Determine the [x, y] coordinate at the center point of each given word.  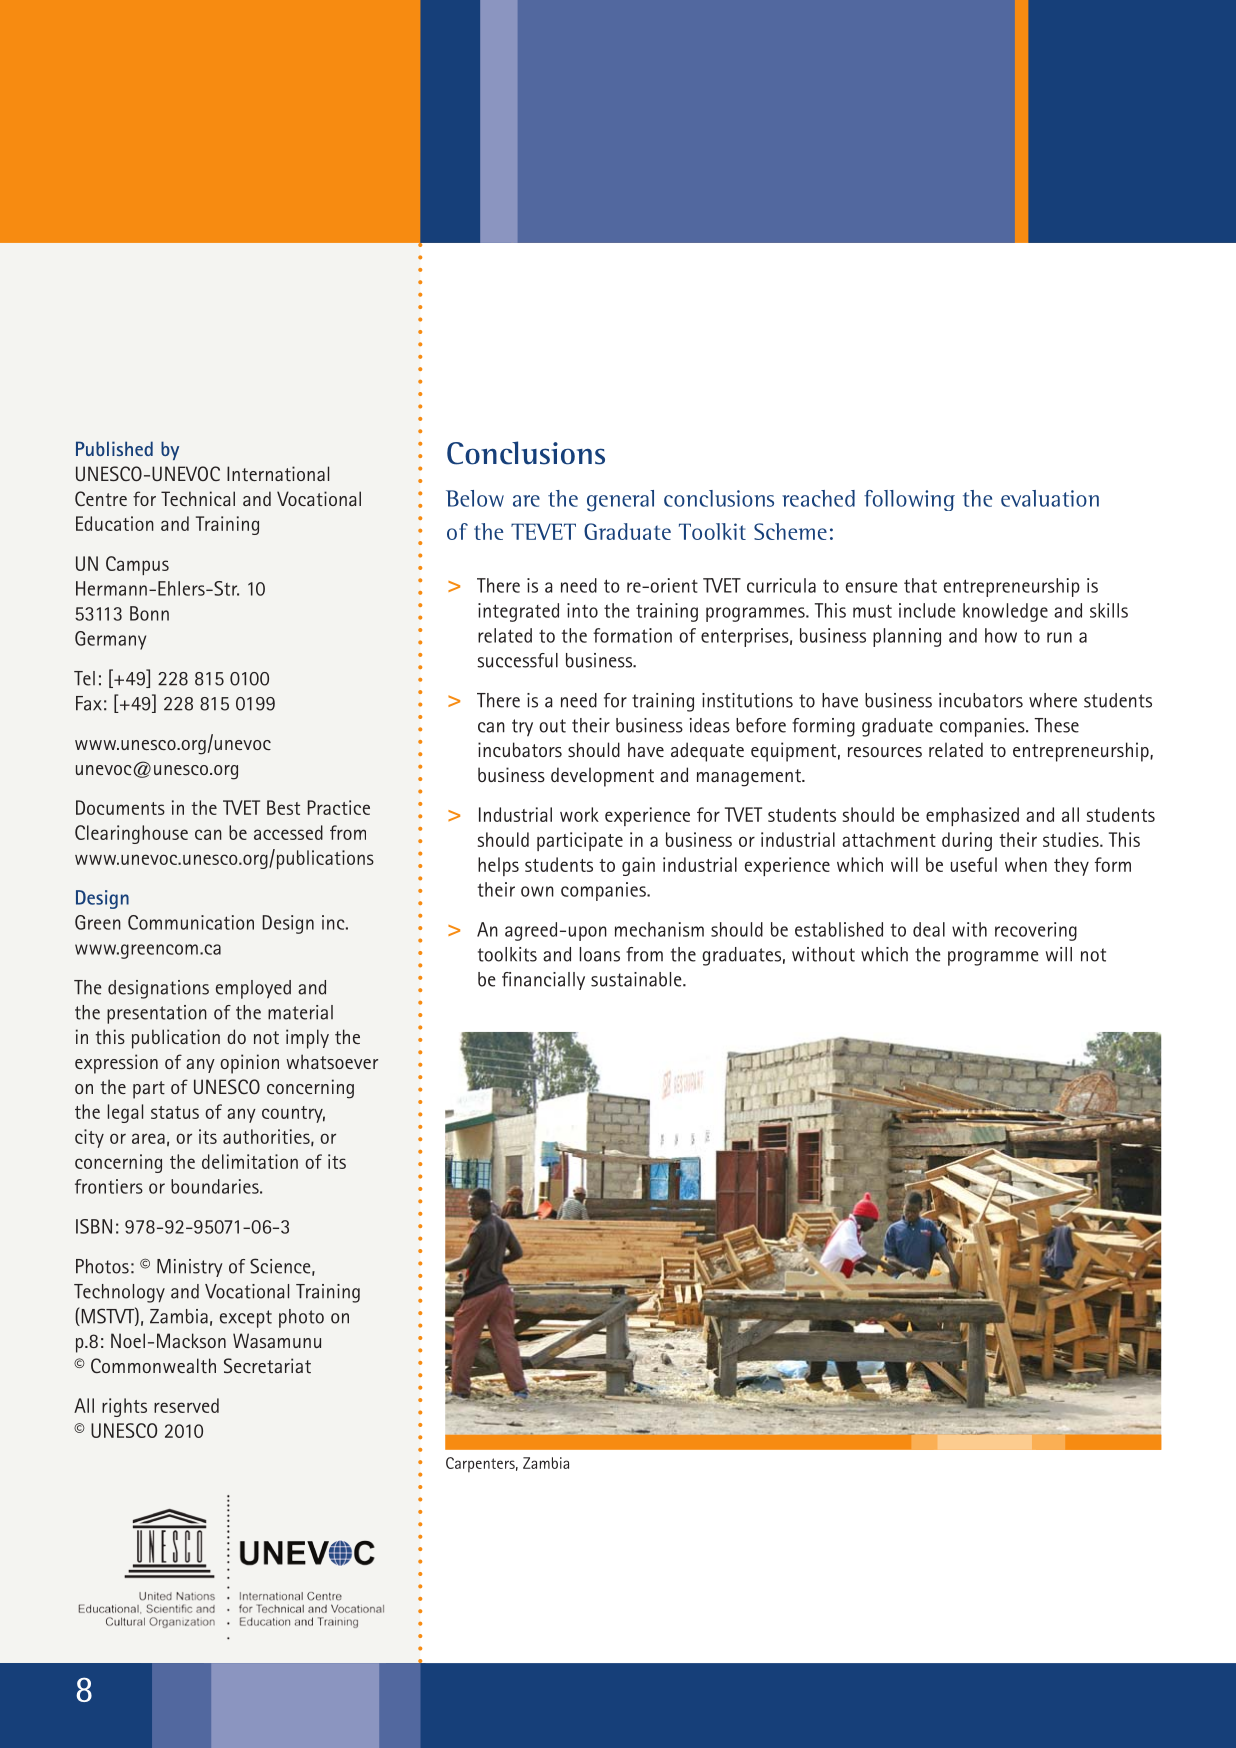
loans [600, 954]
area [148, 1138]
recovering [1036, 931]
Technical [198, 498]
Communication [191, 922]
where [1053, 700]
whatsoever [332, 1061]
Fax [89, 703]
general [620, 501]
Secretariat [267, 1365]
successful [517, 660]
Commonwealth [153, 1365]
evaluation [1050, 498]
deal [929, 929]
